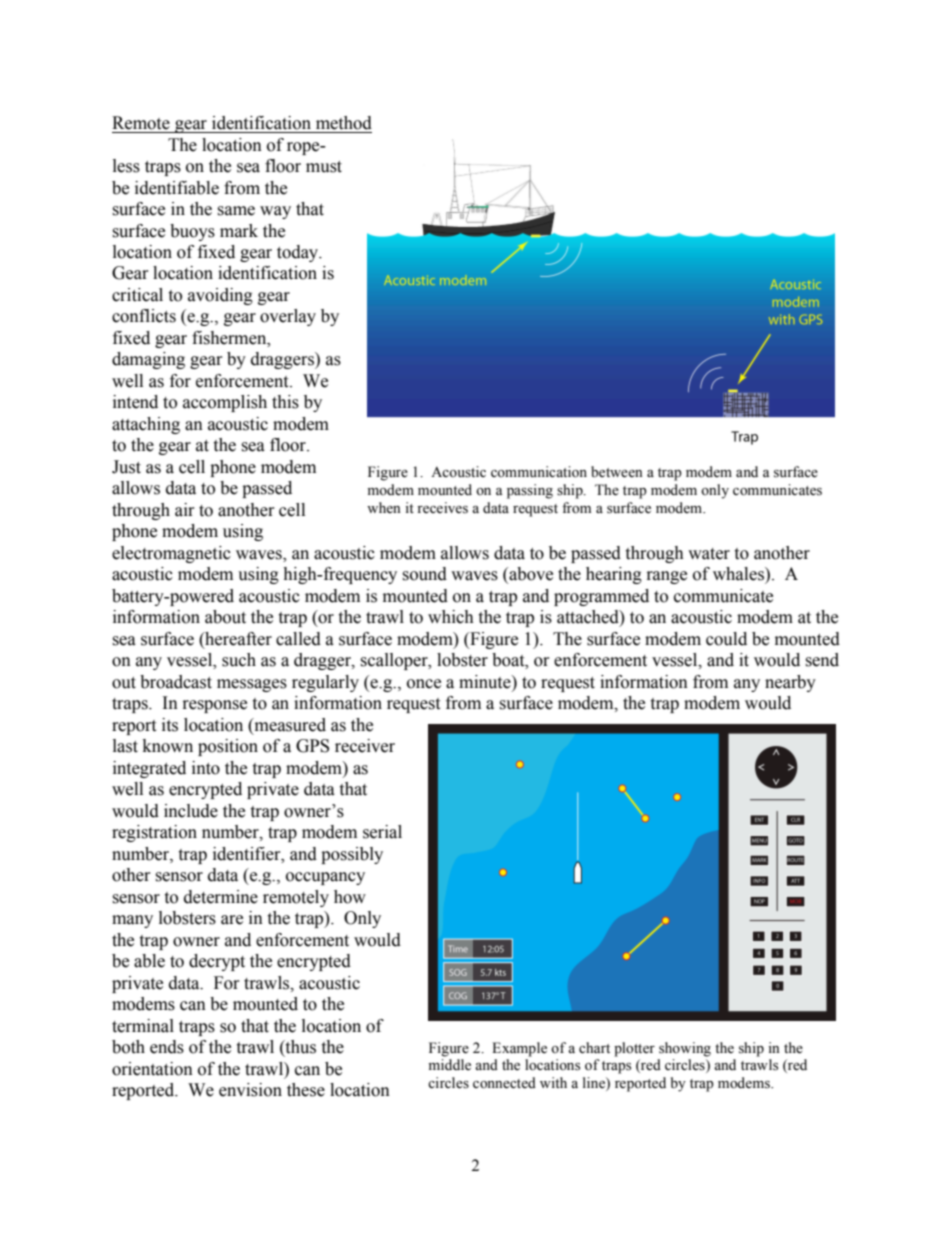 This screenshot has height=1233, width=952. What do you see at coordinates (167, 1047) in the screenshot?
I see `ends` at bounding box center [167, 1047].
